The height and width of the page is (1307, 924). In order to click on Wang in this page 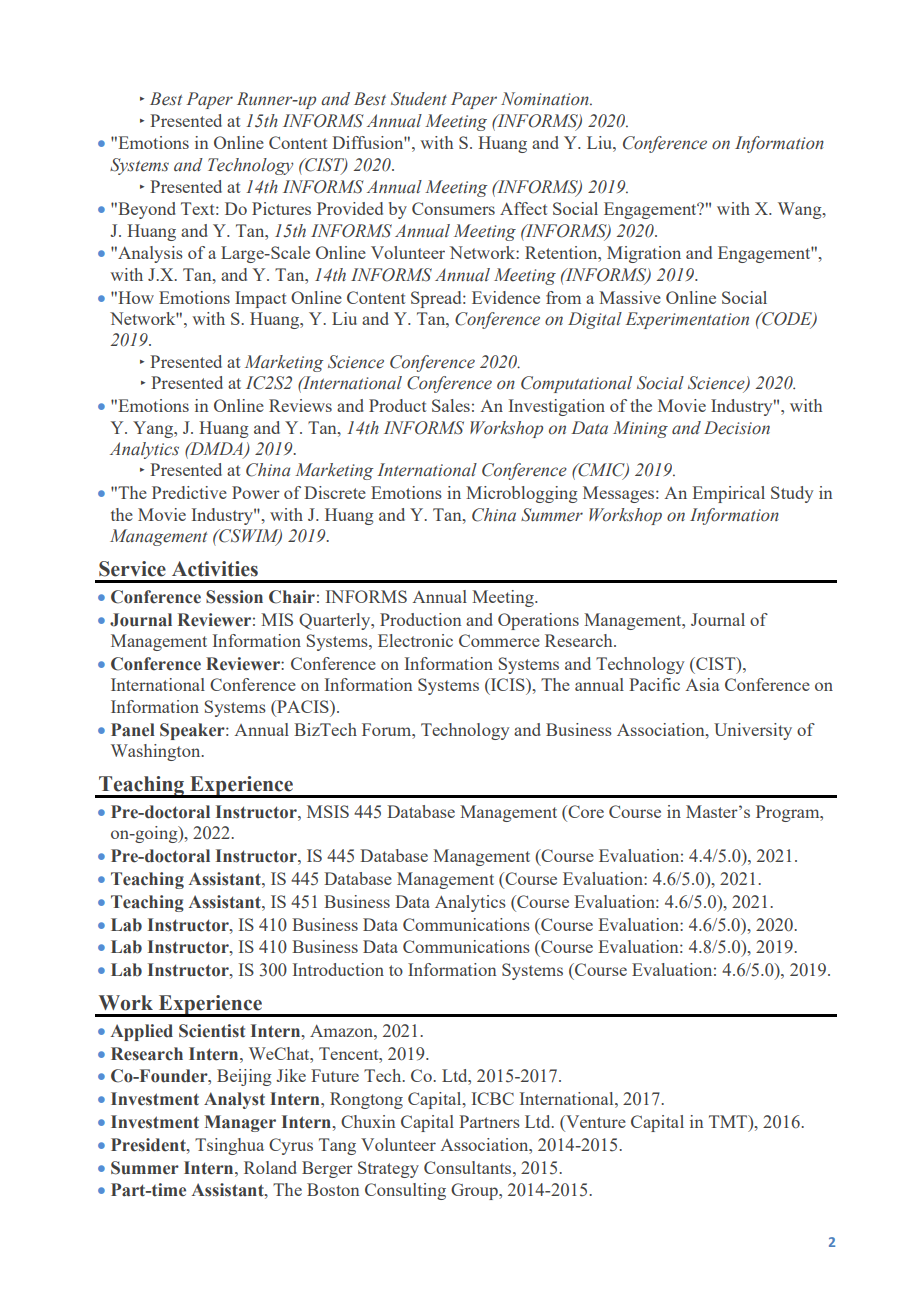, I will do `click(801, 210)`.
